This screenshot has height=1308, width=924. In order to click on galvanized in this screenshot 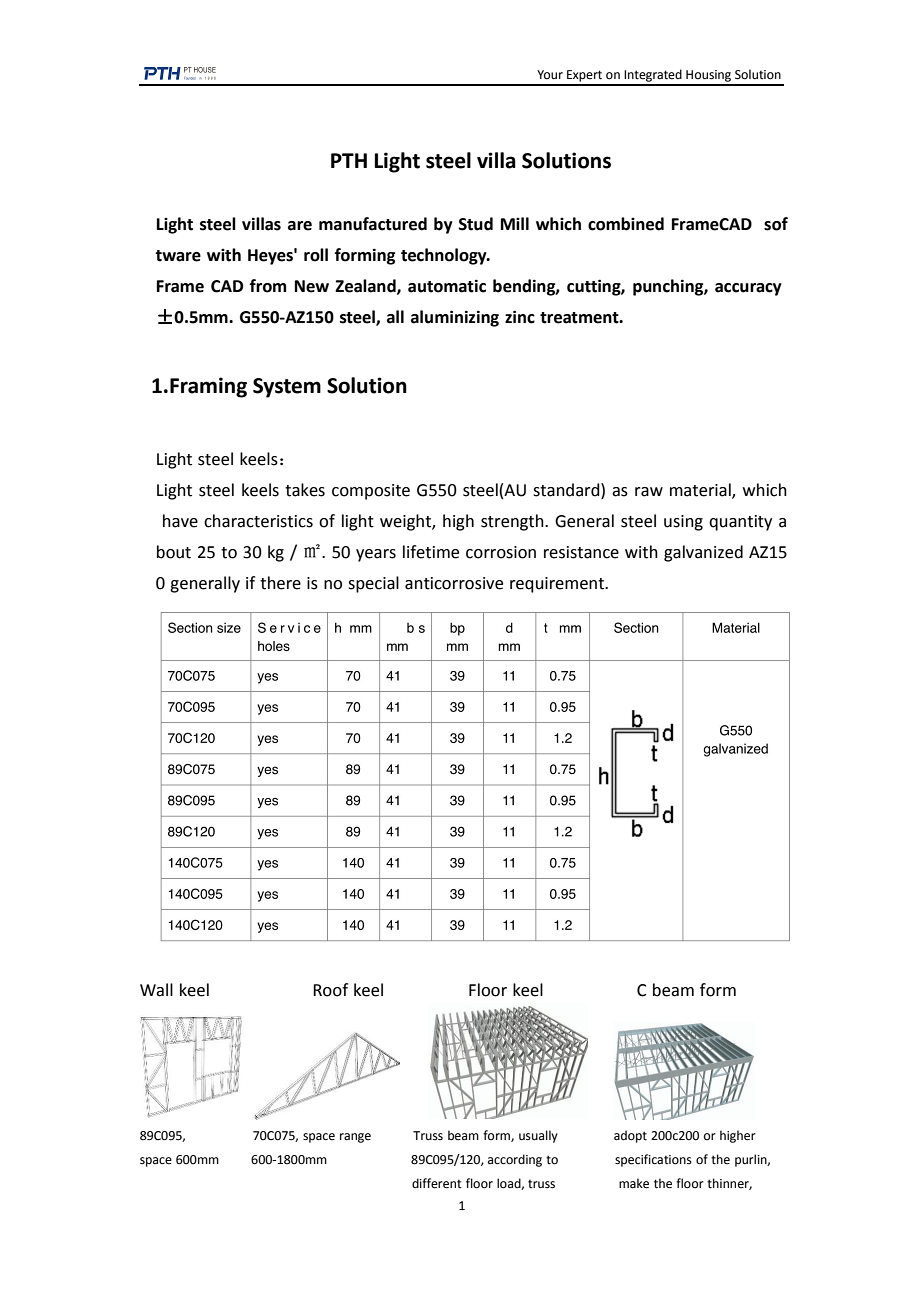, I will do `click(703, 553)`.
